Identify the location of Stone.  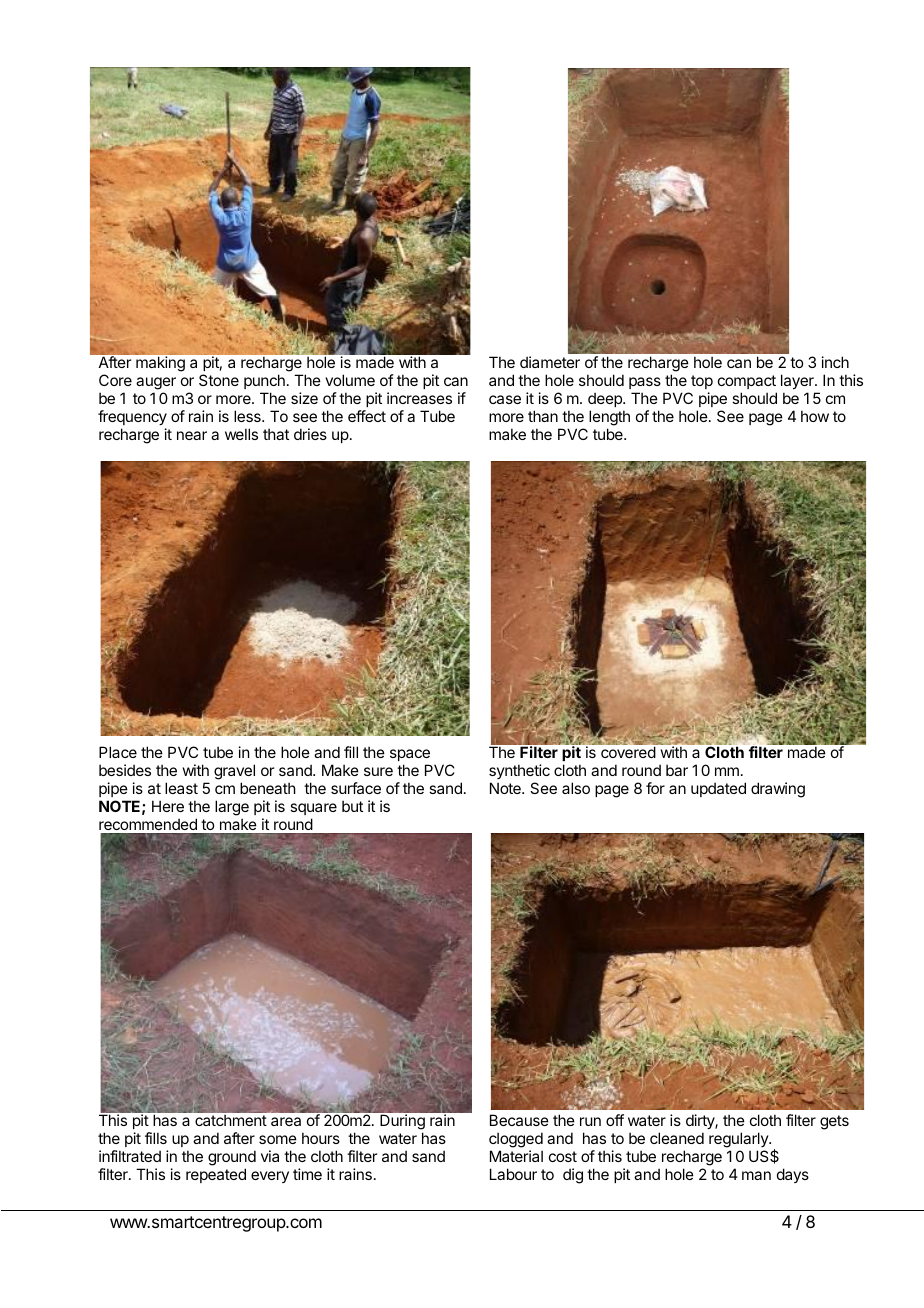
(219, 380).
